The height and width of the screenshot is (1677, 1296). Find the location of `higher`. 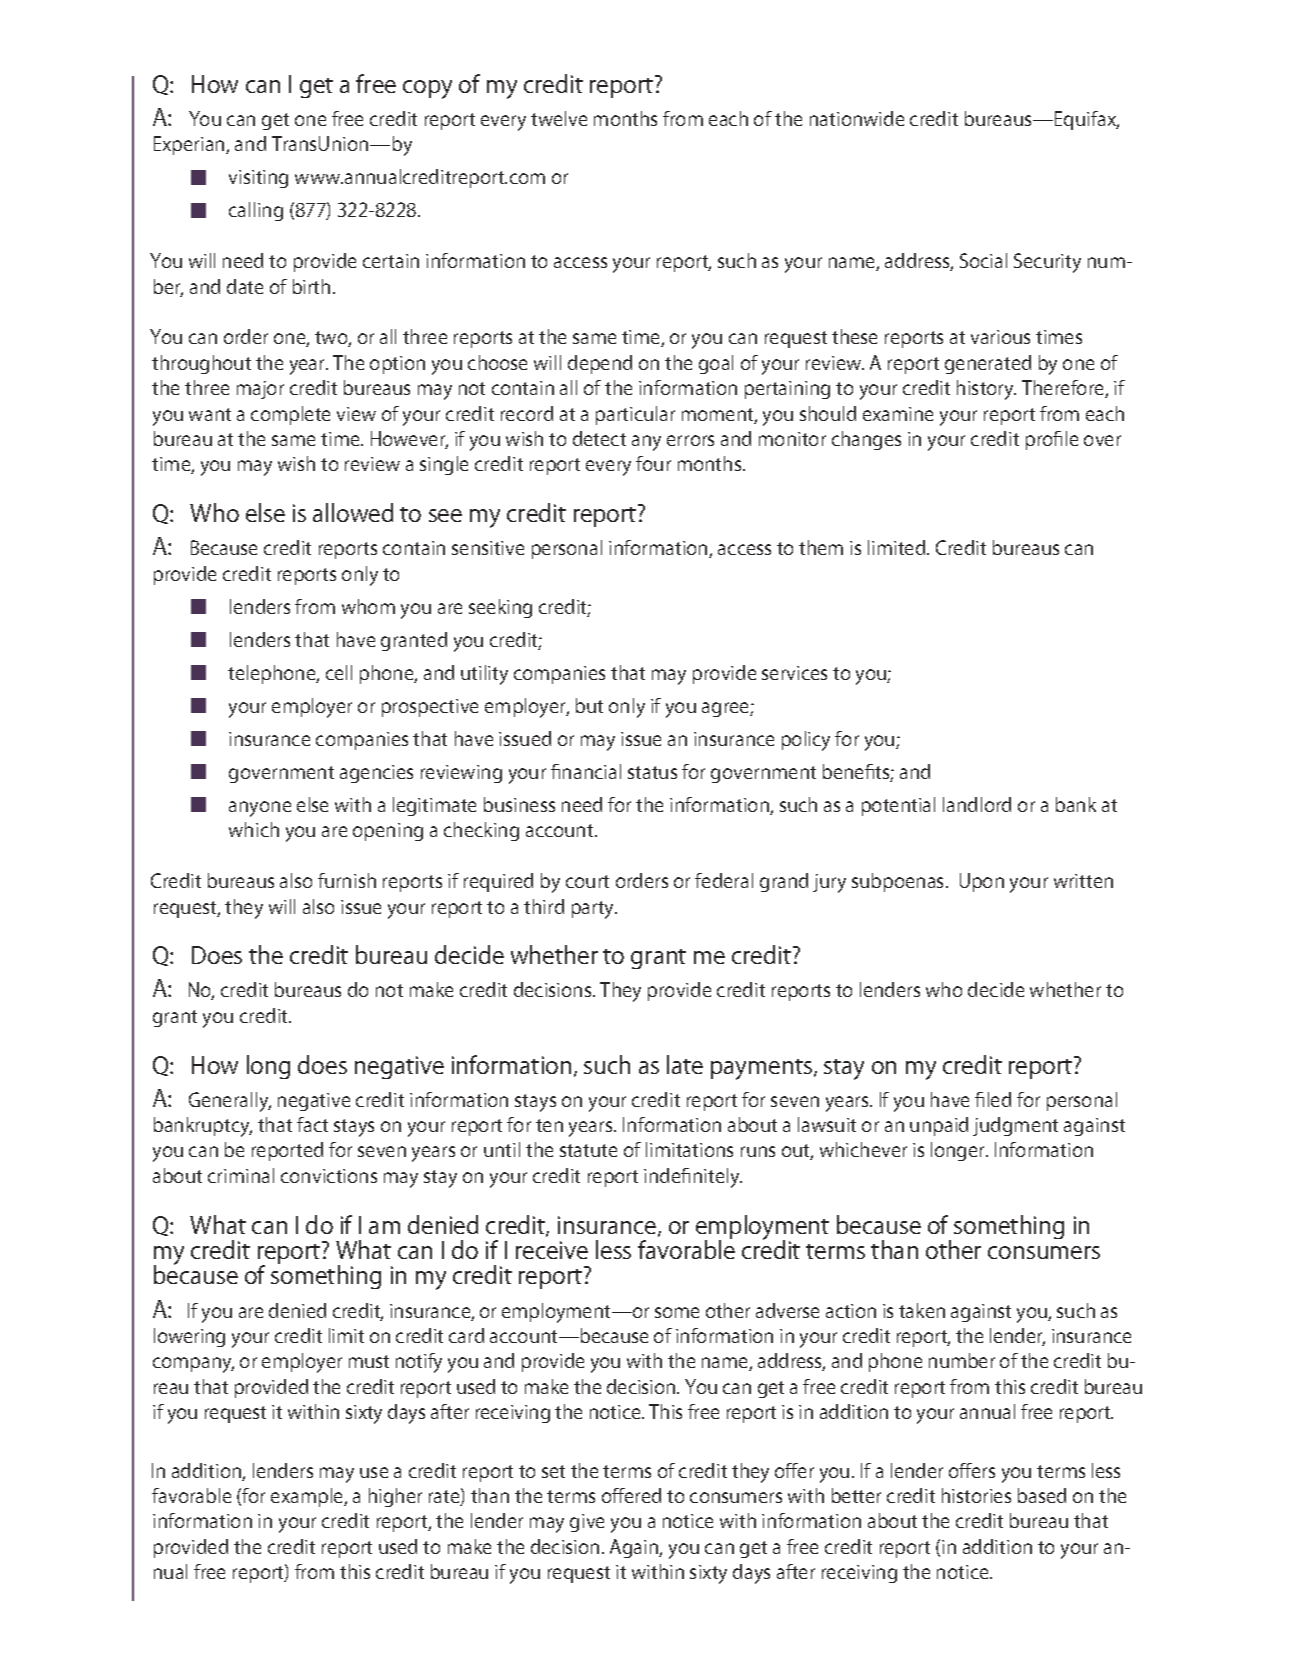

higher is located at coordinates (395, 1497).
